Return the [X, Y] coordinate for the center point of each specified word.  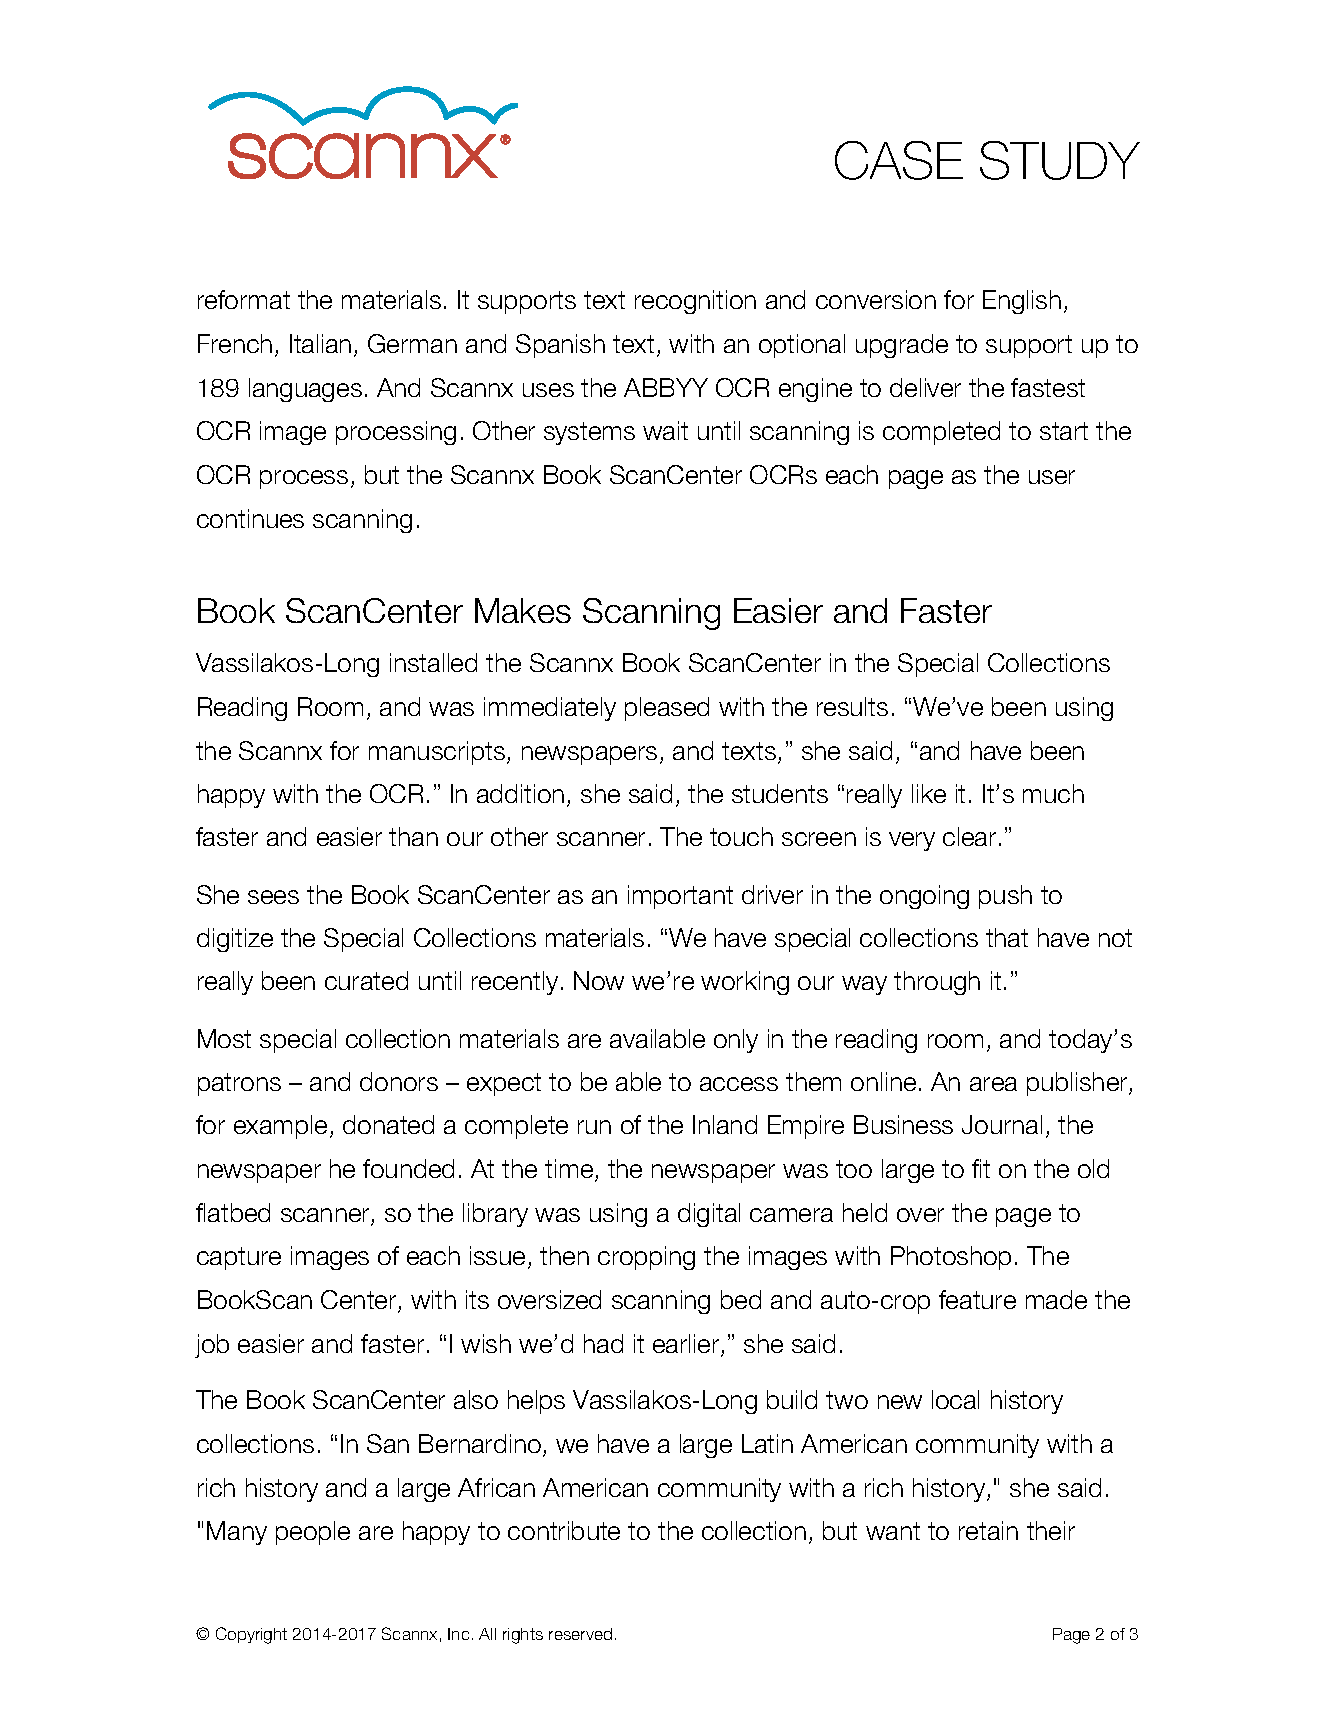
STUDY [1060, 160]
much [1053, 793]
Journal [1002, 1124]
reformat [244, 299]
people [313, 1533]
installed [433, 662]
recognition [695, 302]
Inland [725, 1124]
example [280, 1127]
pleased [667, 709]
